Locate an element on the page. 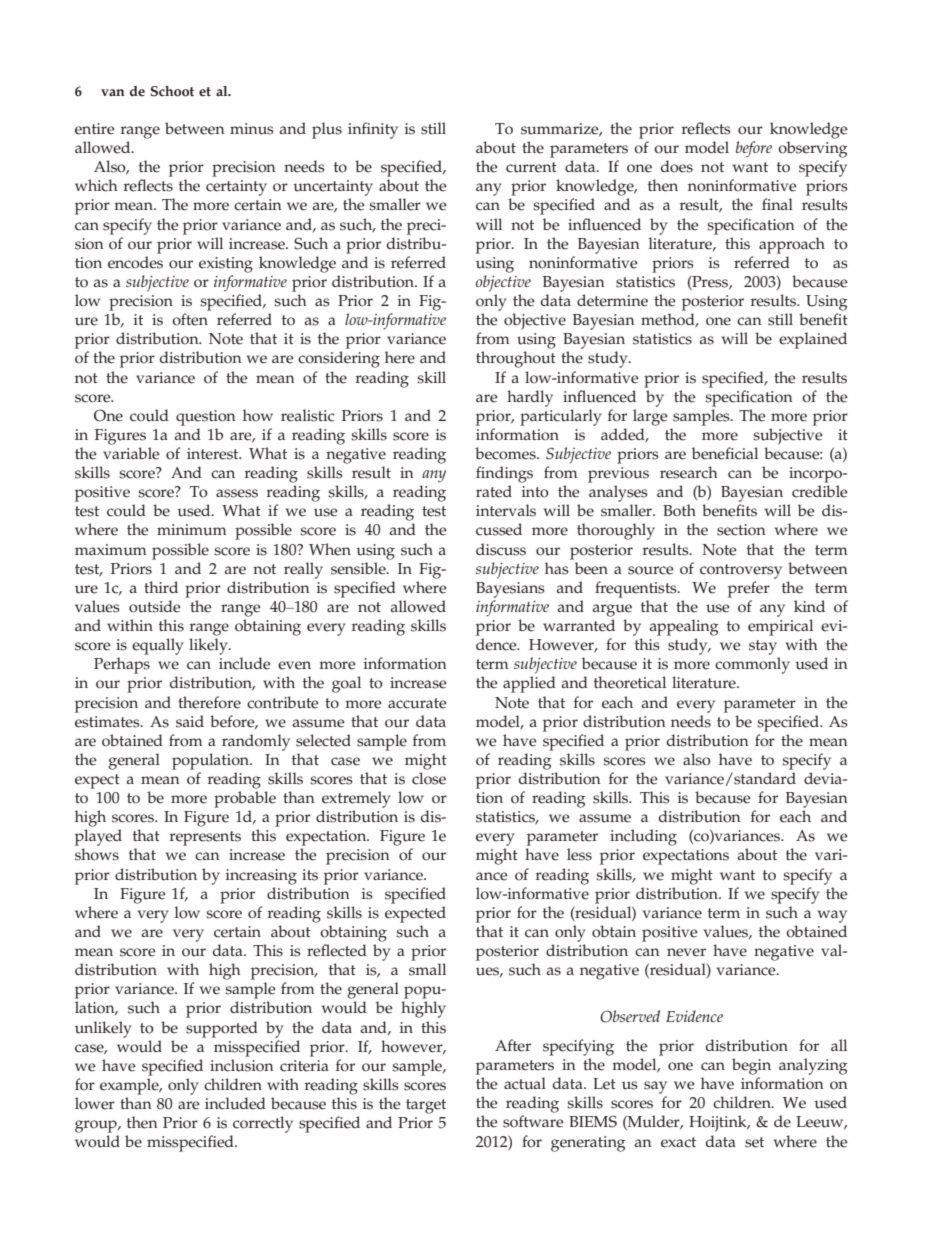 The height and width of the image is (1251, 952). probable is located at coordinates (245, 799).
